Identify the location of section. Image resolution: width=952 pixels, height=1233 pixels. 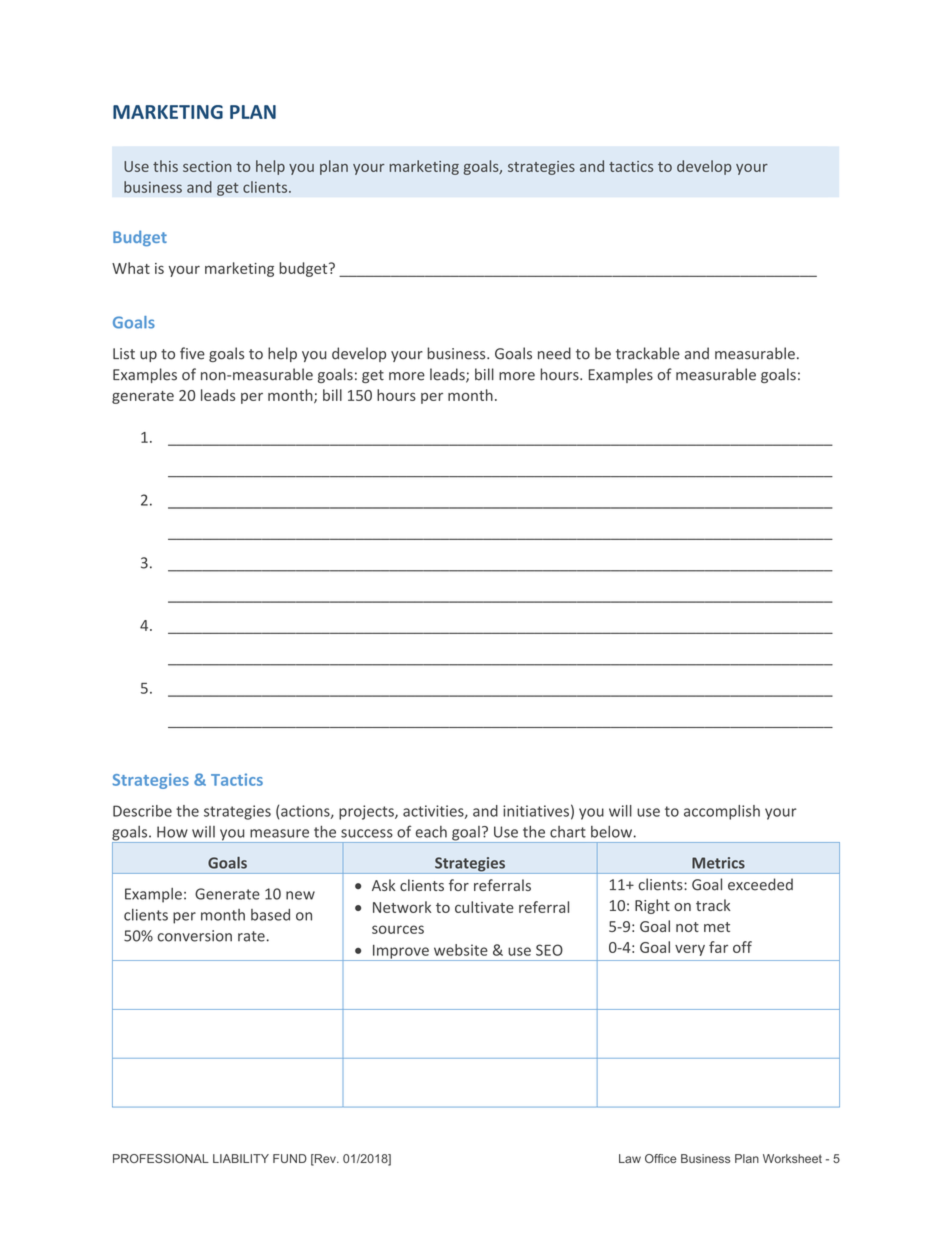
(207, 166).
